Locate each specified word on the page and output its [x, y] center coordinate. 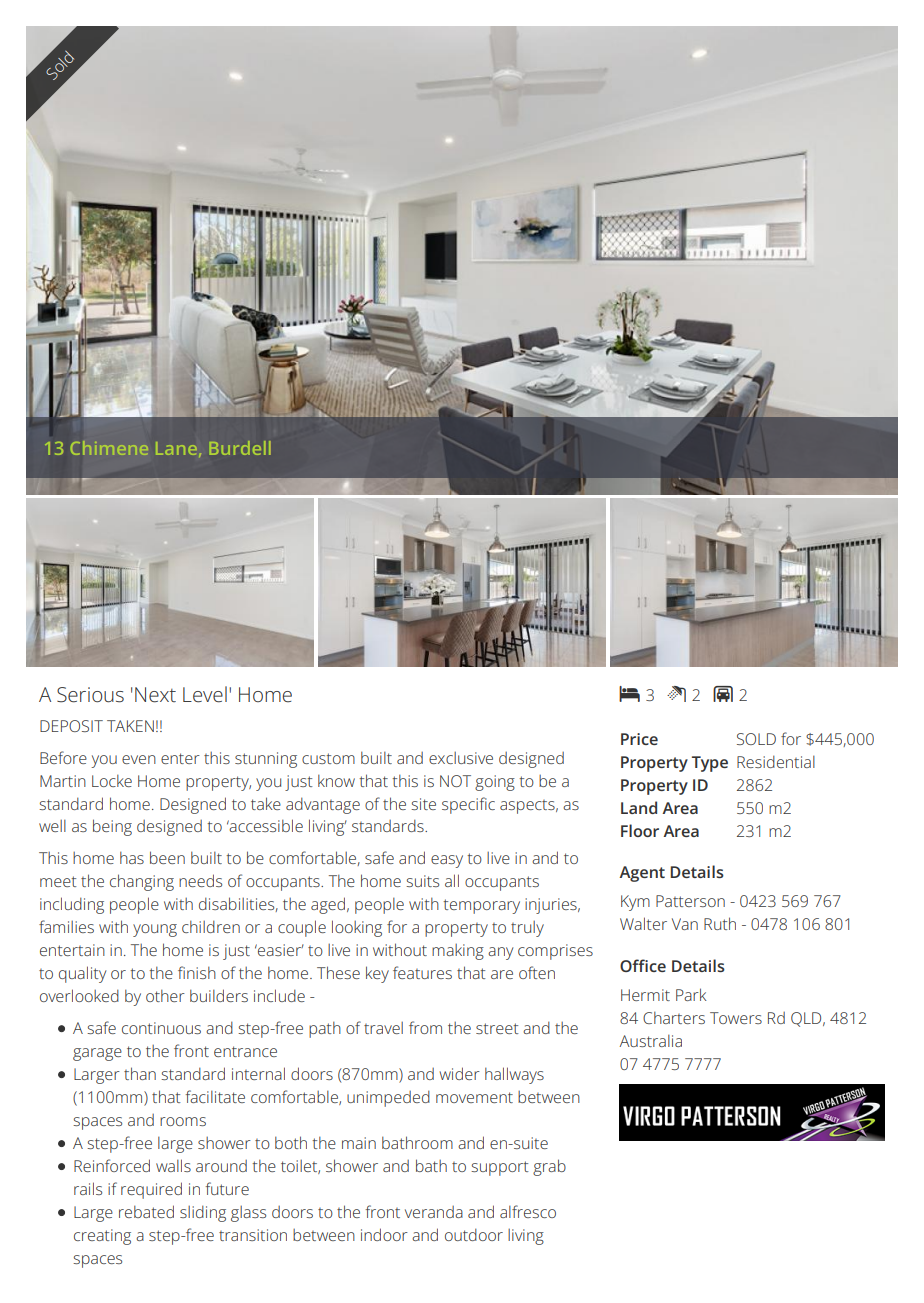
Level [205, 694]
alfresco [528, 1211]
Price [639, 739]
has [132, 857]
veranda [434, 1212]
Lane [176, 448]
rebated [146, 1211]
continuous [161, 1028]
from [425, 1027]
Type [710, 764]
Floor [640, 830]
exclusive [461, 758]
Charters [674, 1017]
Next [155, 695]
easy [447, 861]
